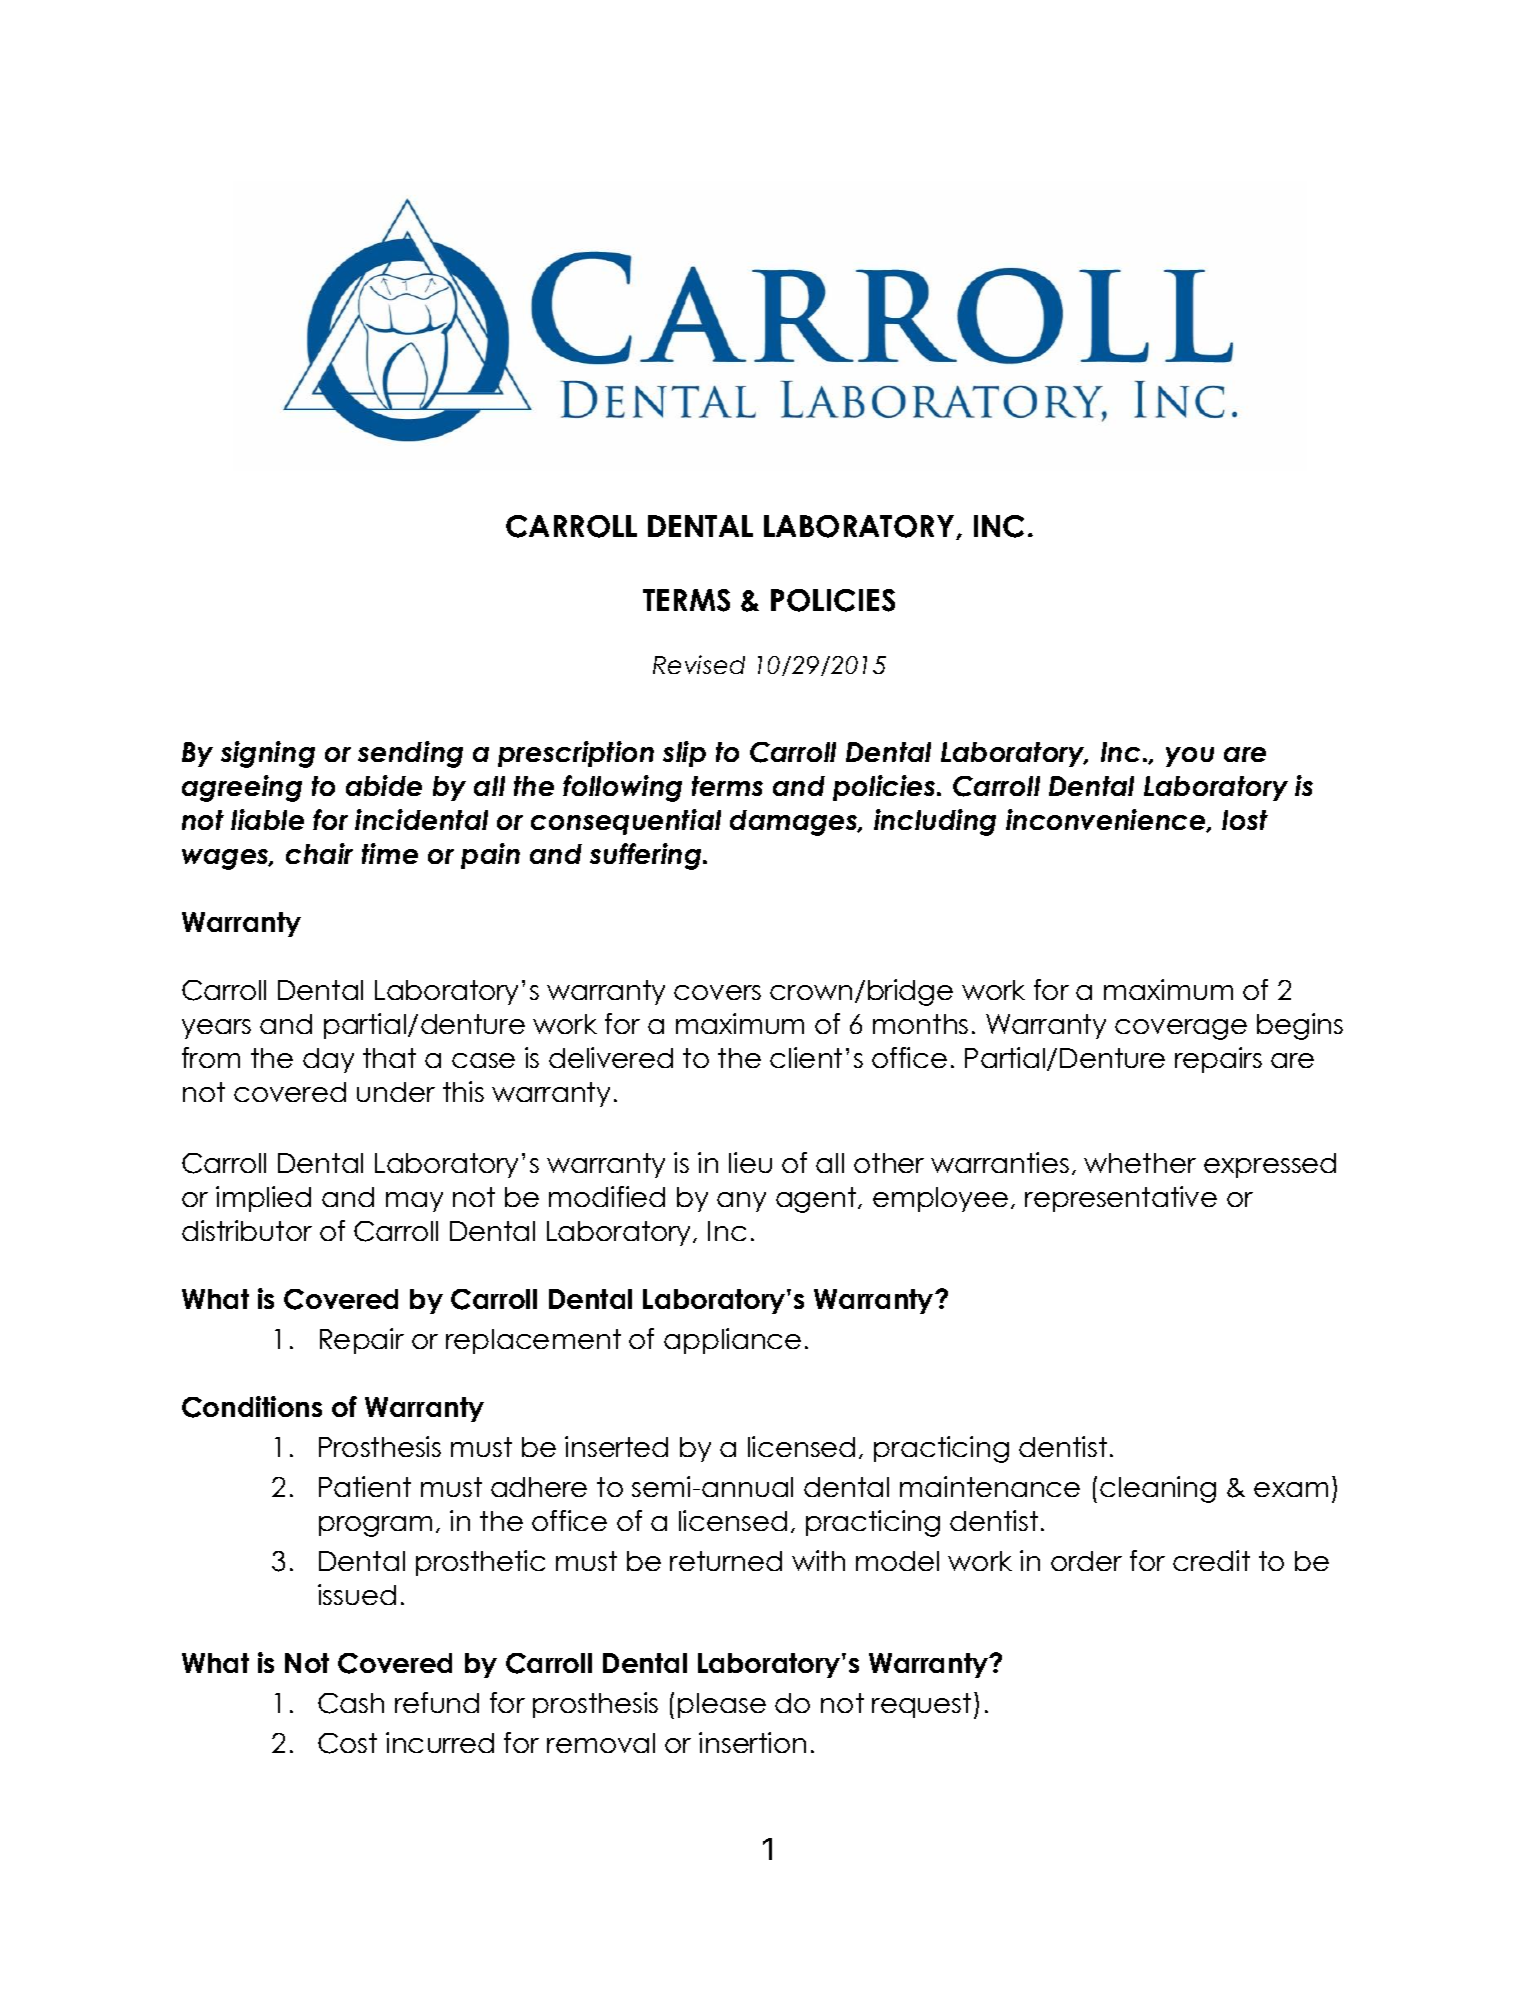 This screenshot has width=1540, height=1993. Describe the element at coordinates (252, 1407) in the screenshot. I see `Conditions` at that location.
